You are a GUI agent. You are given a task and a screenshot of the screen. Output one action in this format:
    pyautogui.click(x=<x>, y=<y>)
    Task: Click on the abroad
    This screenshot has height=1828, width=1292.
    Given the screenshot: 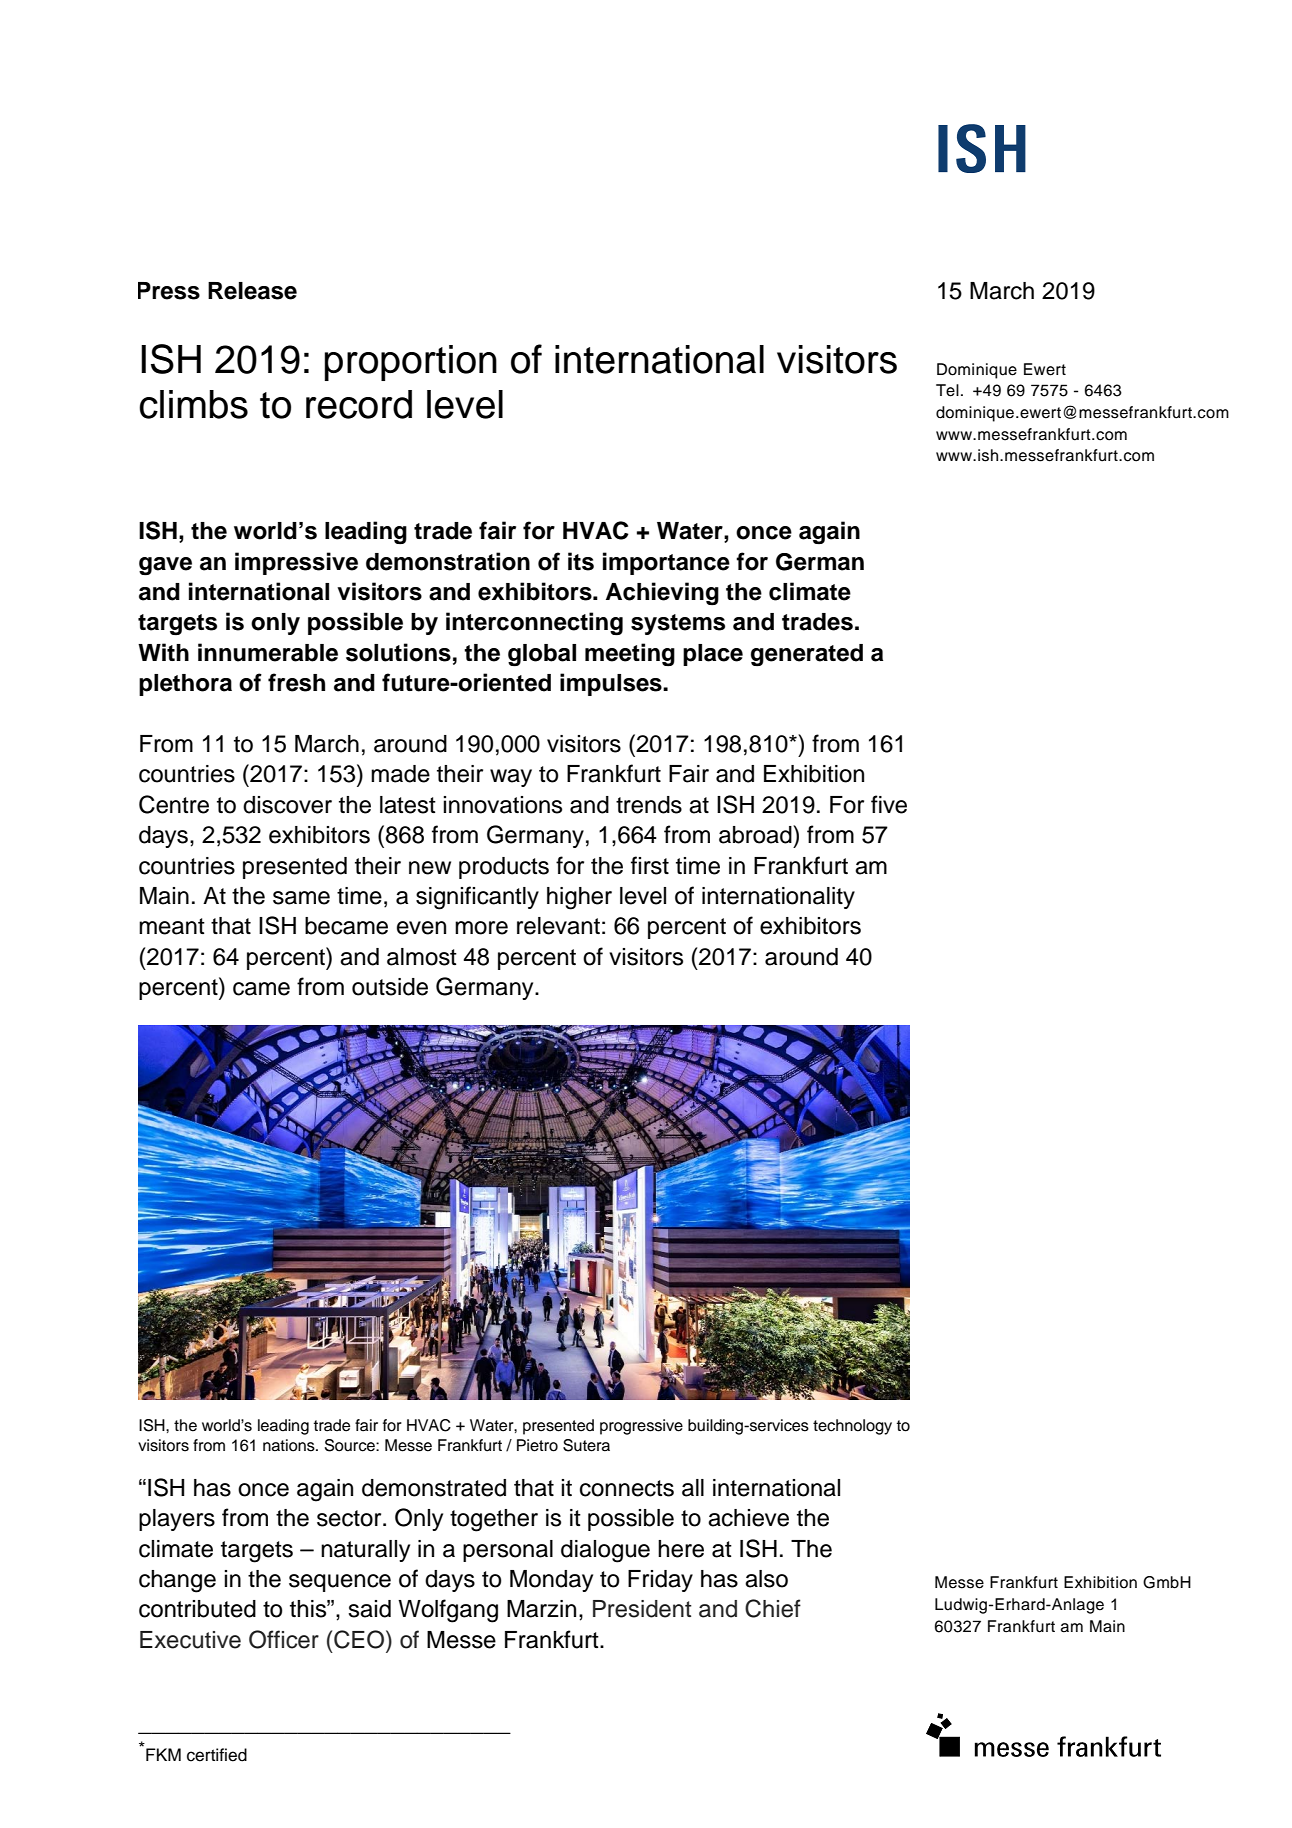 What is the action you would take?
    pyautogui.click(x=756, y=834)
